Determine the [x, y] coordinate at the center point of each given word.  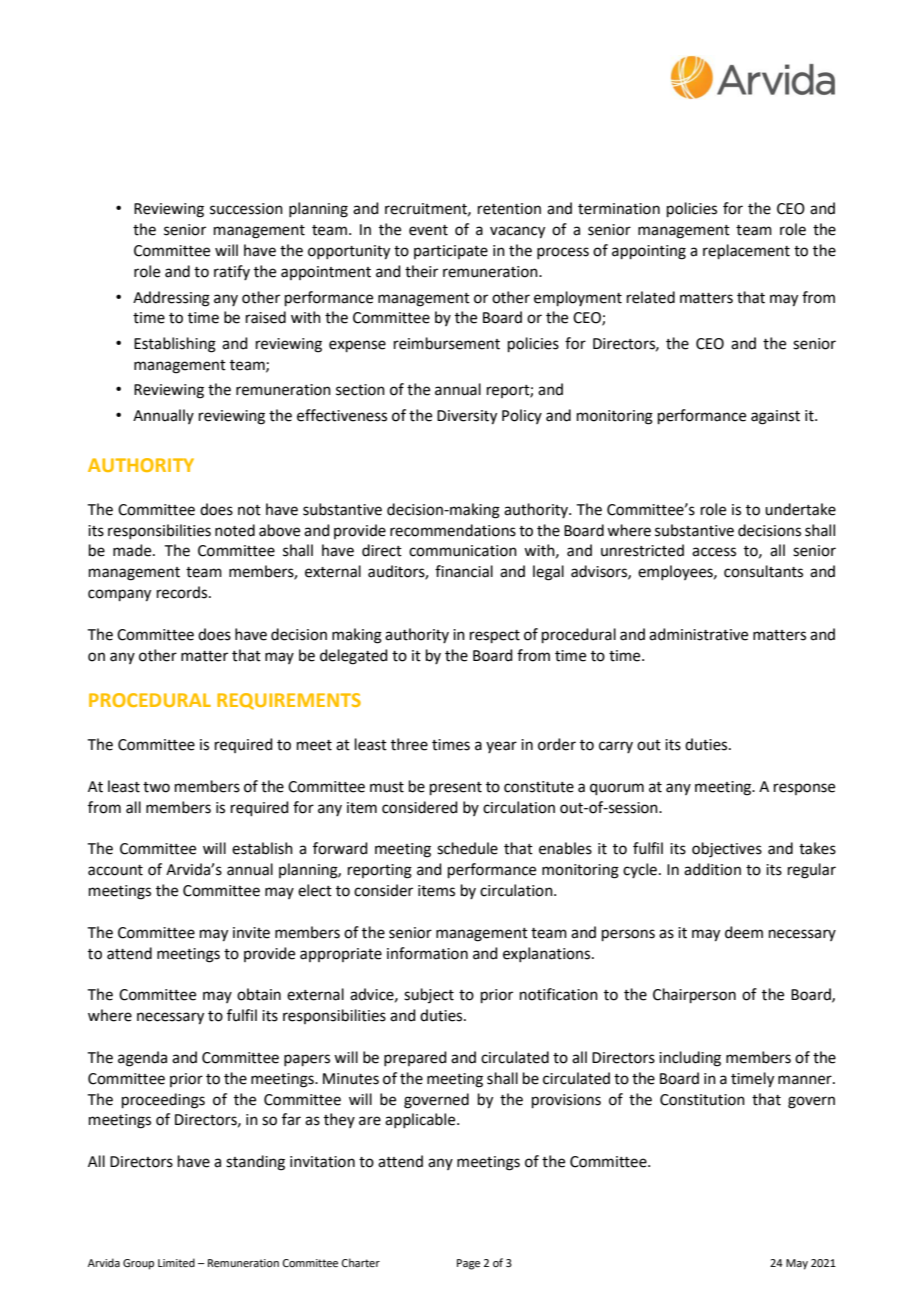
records [183, 592]
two [156, 787]
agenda [142, 1059]
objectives [727, 850]
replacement [746, 251]
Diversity [467, 417]
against [775, 417]
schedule [467, 848]
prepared [415, 1058]
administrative [698, 634]
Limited [176, 1262]
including [690, 1059]
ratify [232, 272]
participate [451, 252]
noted [235, 530]
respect [495, 636]
